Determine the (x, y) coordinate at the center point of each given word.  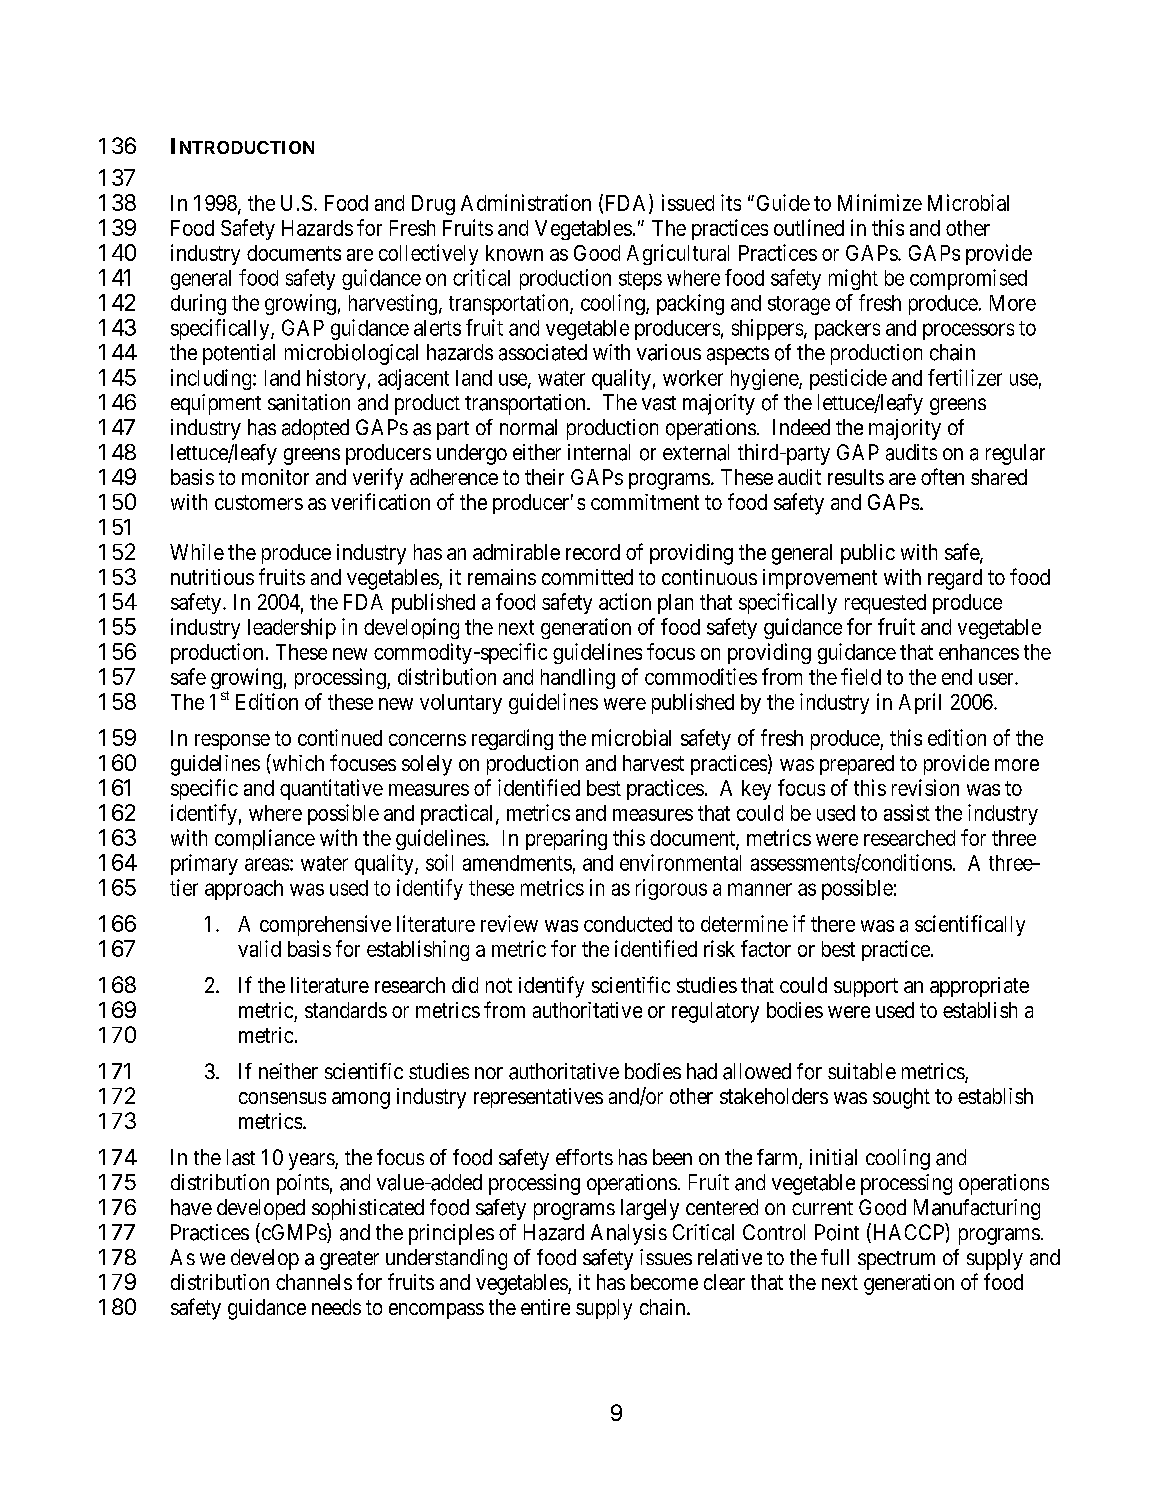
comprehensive (325, 925)
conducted (628, 924)
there (833, 924)
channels (314, 1282)
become (664, 1282)
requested (885, 604)
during (198, 304)
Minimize (880, 202)
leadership (292, 628)
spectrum (896, 1260)
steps (640, 280)
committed (587, 577)
